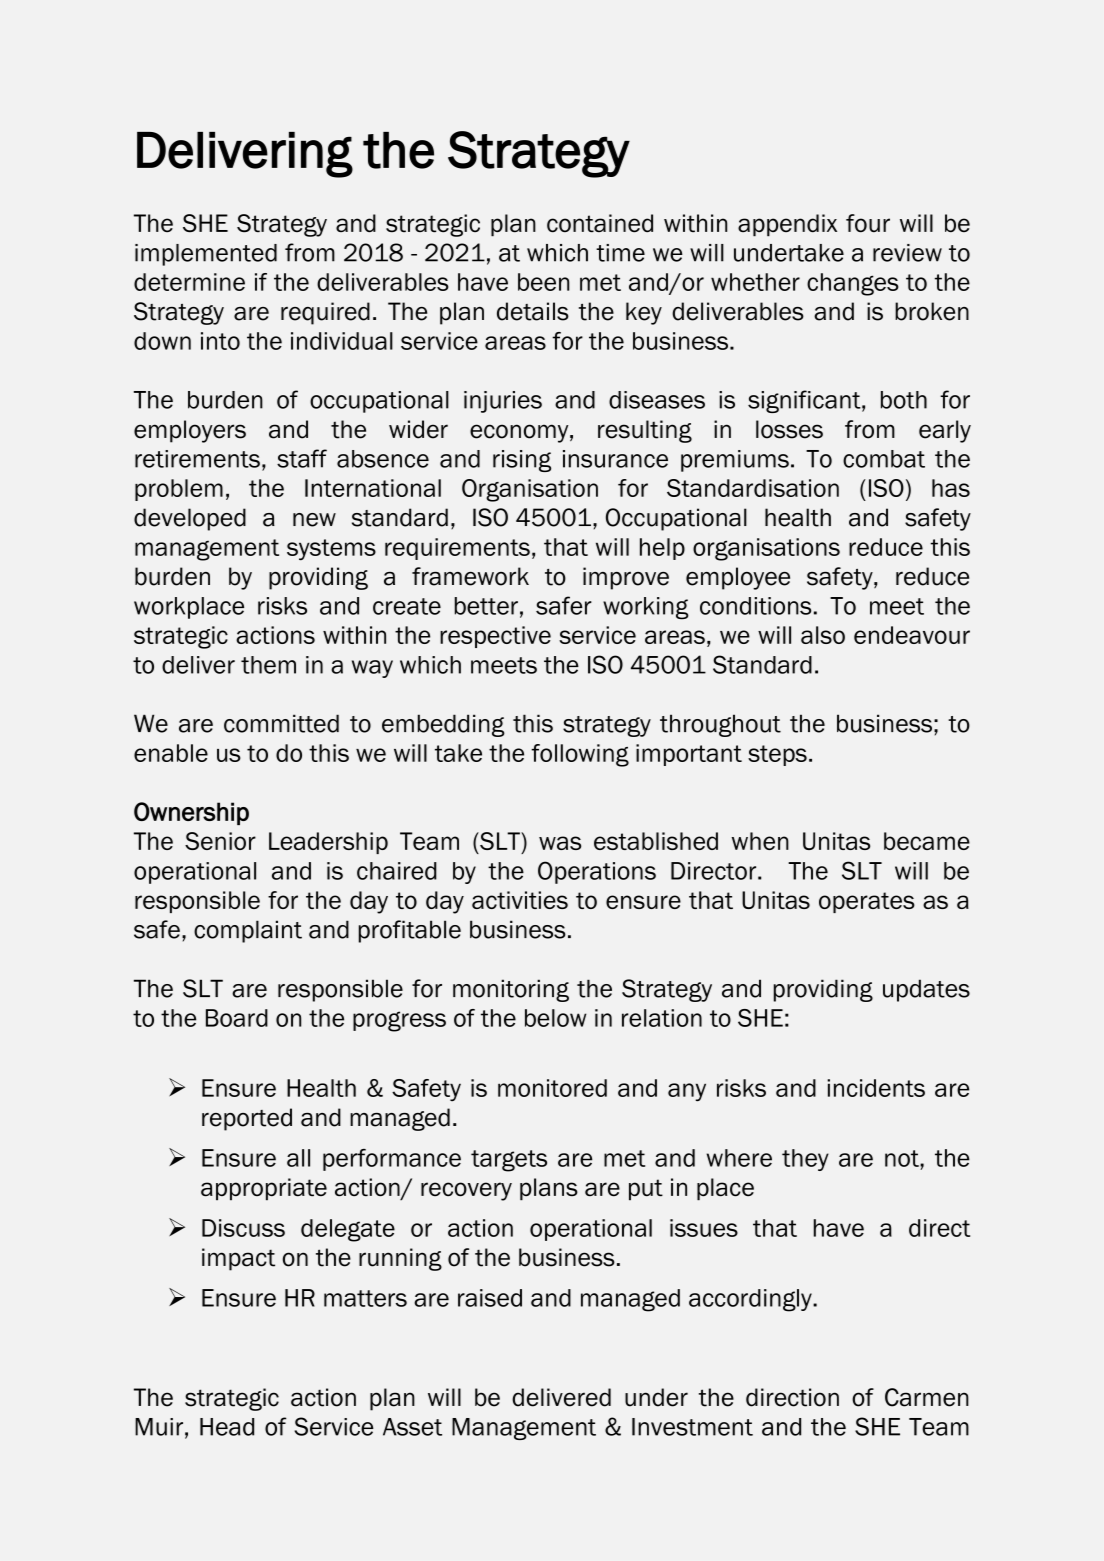 The image size is (1104, 1561). I want to click on updates, so click(926, 990).
